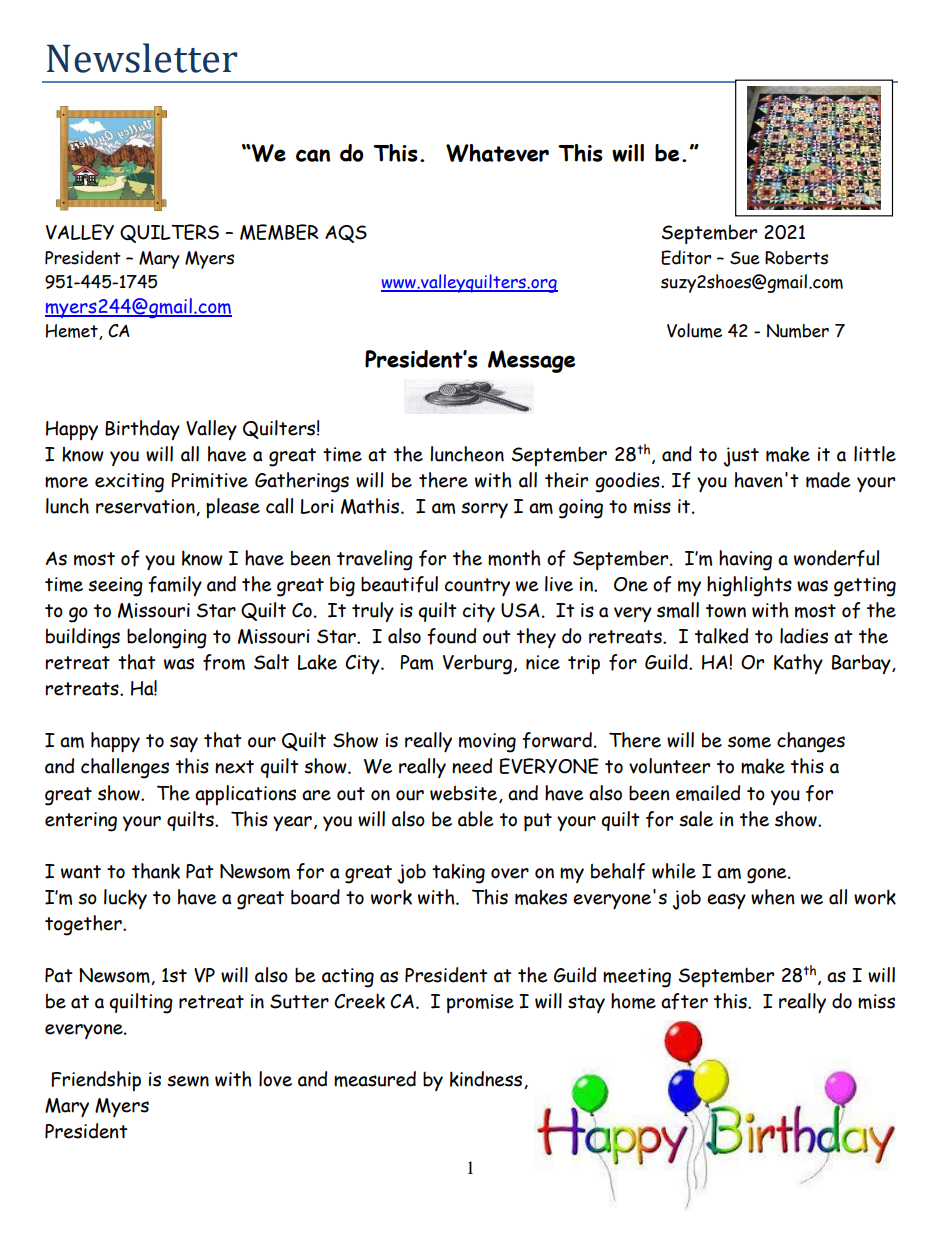 The width and height of the image is (952, 1233). Describe the element at coordinates (458, 874) in the image. I see `taking` at that location.
